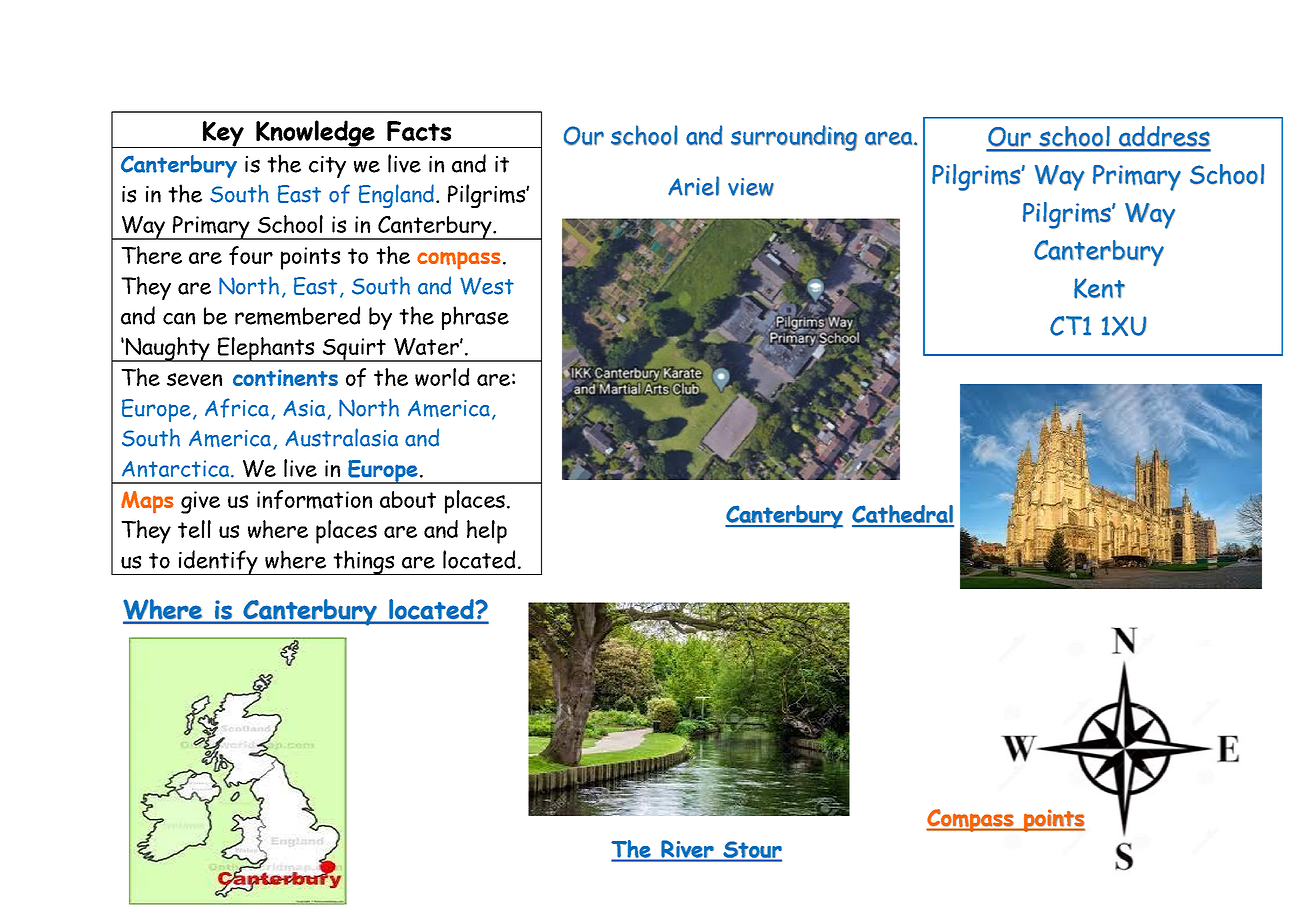 Image resolution: width=1308 pixels, height=924 pixels. I want to click on identify, so click(218, 562).
